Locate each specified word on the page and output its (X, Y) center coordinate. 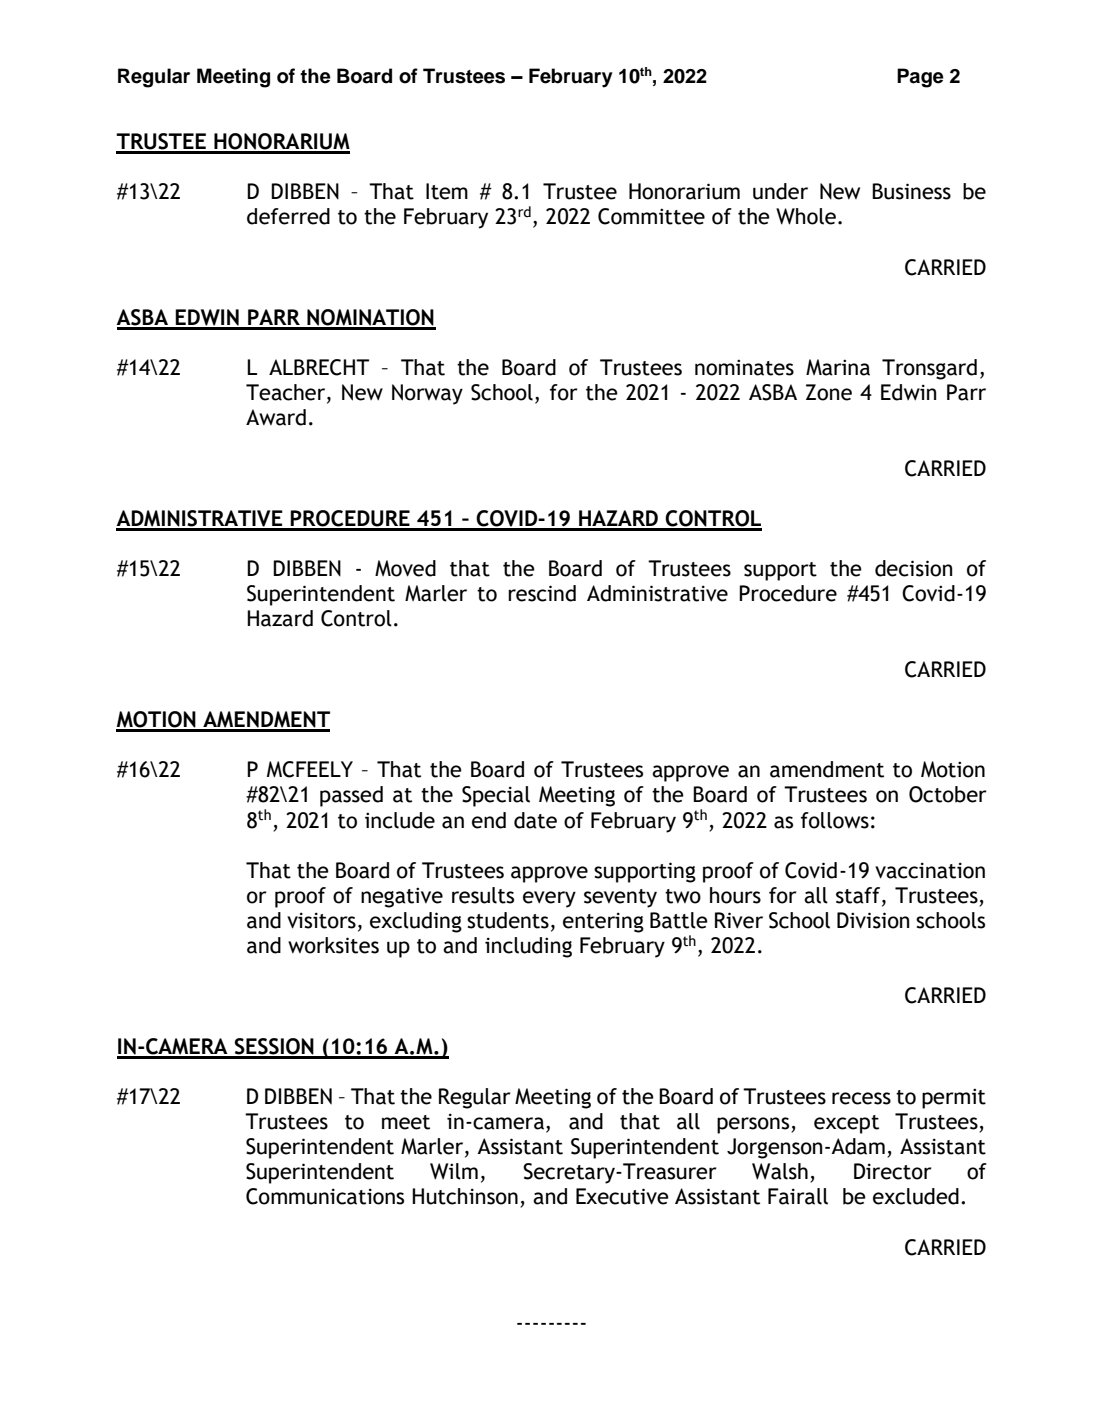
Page (920, 78)
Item (447, 191)
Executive (622, 1196)
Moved (405, 568)
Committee (651, 216)
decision (913, 568)
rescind (542, 593)
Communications (325, 1196)
